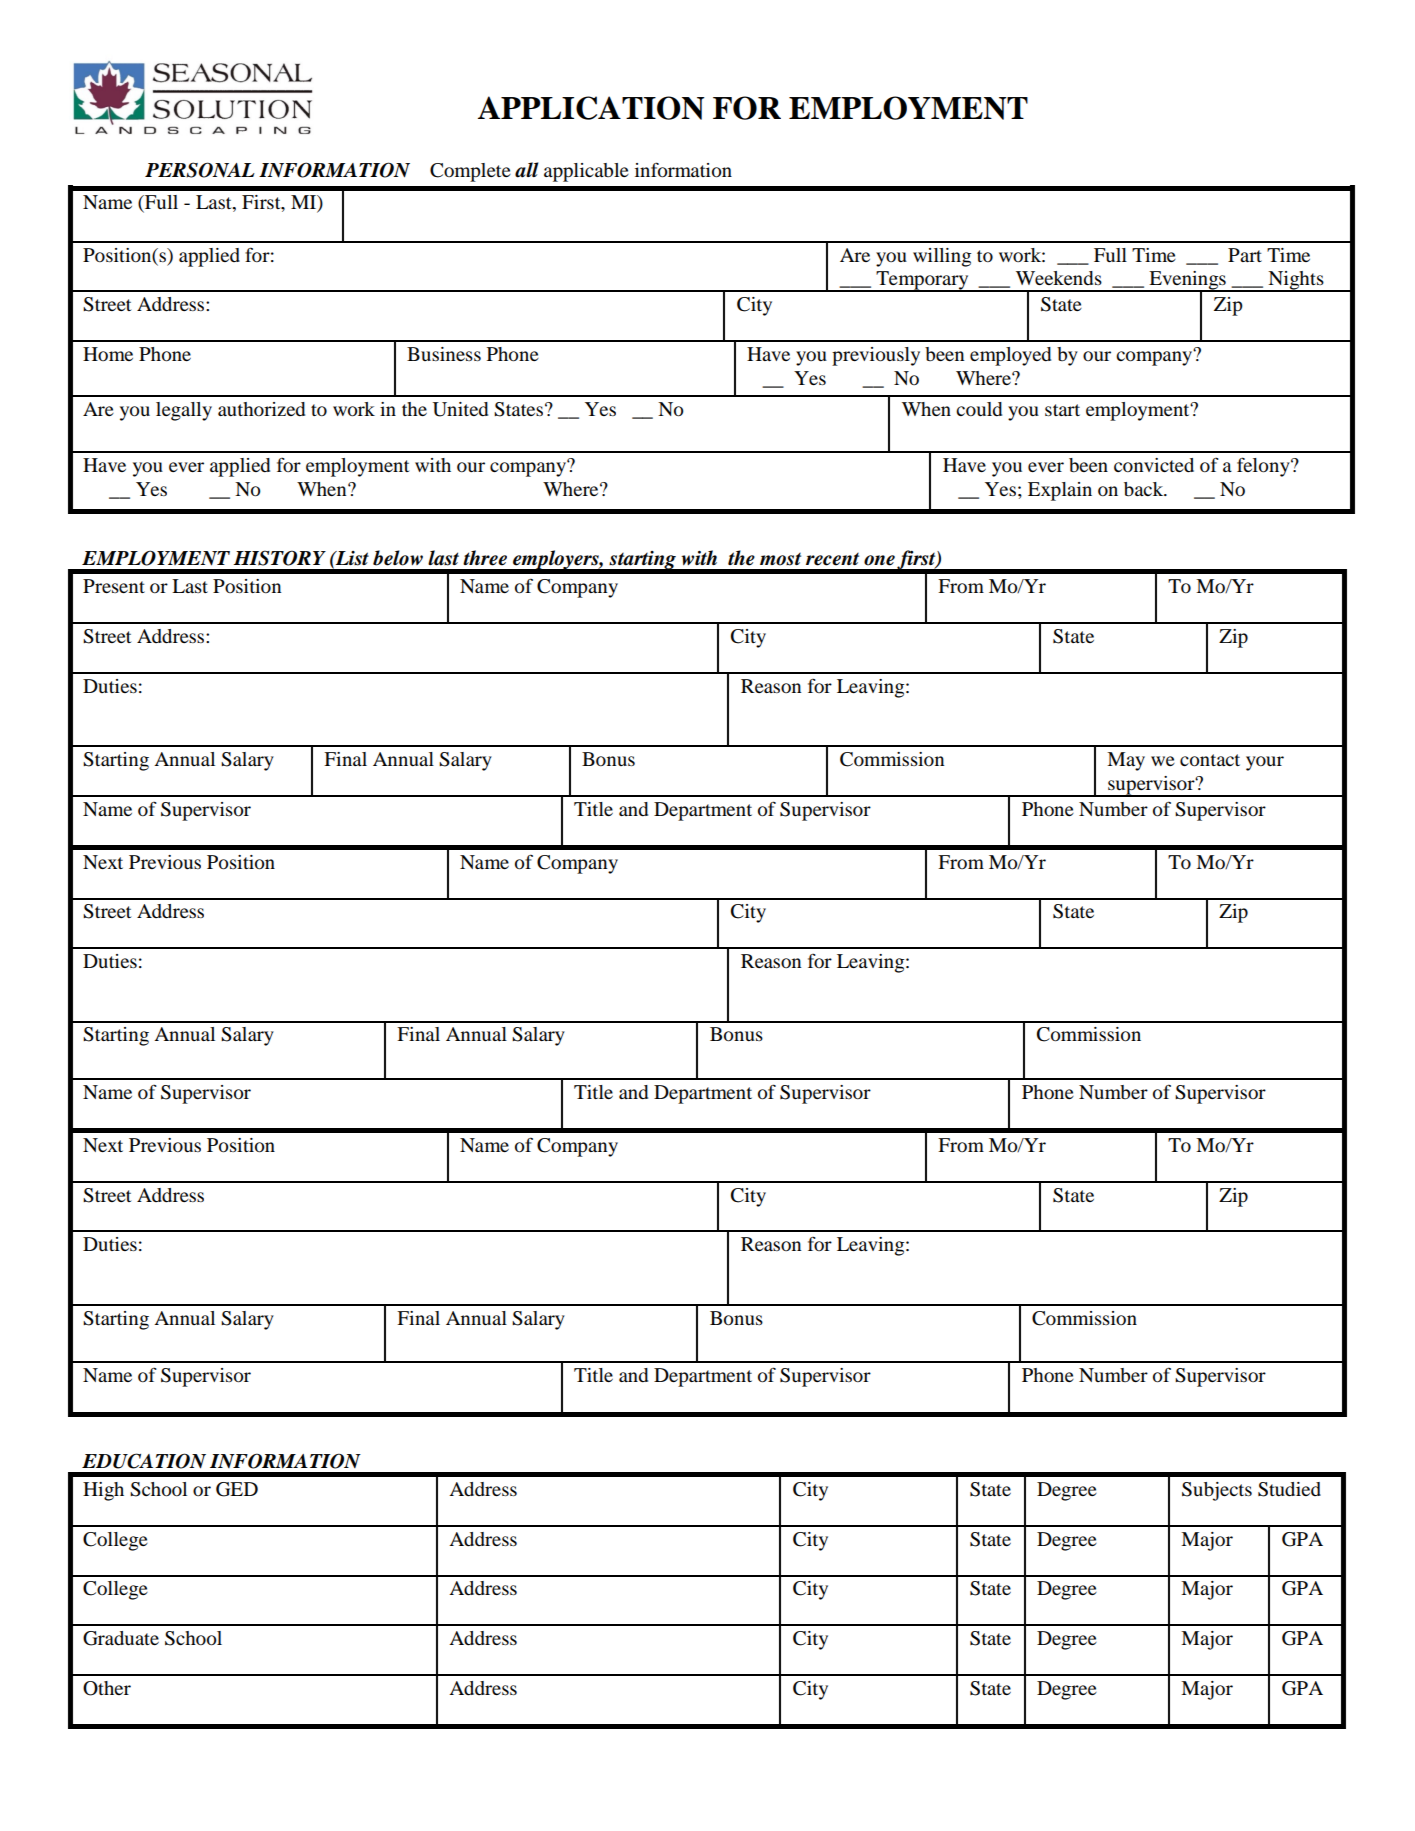 The width and height of the screenshot is (1415, 1831). I want to click on Graduate, so click(121, 1638).
